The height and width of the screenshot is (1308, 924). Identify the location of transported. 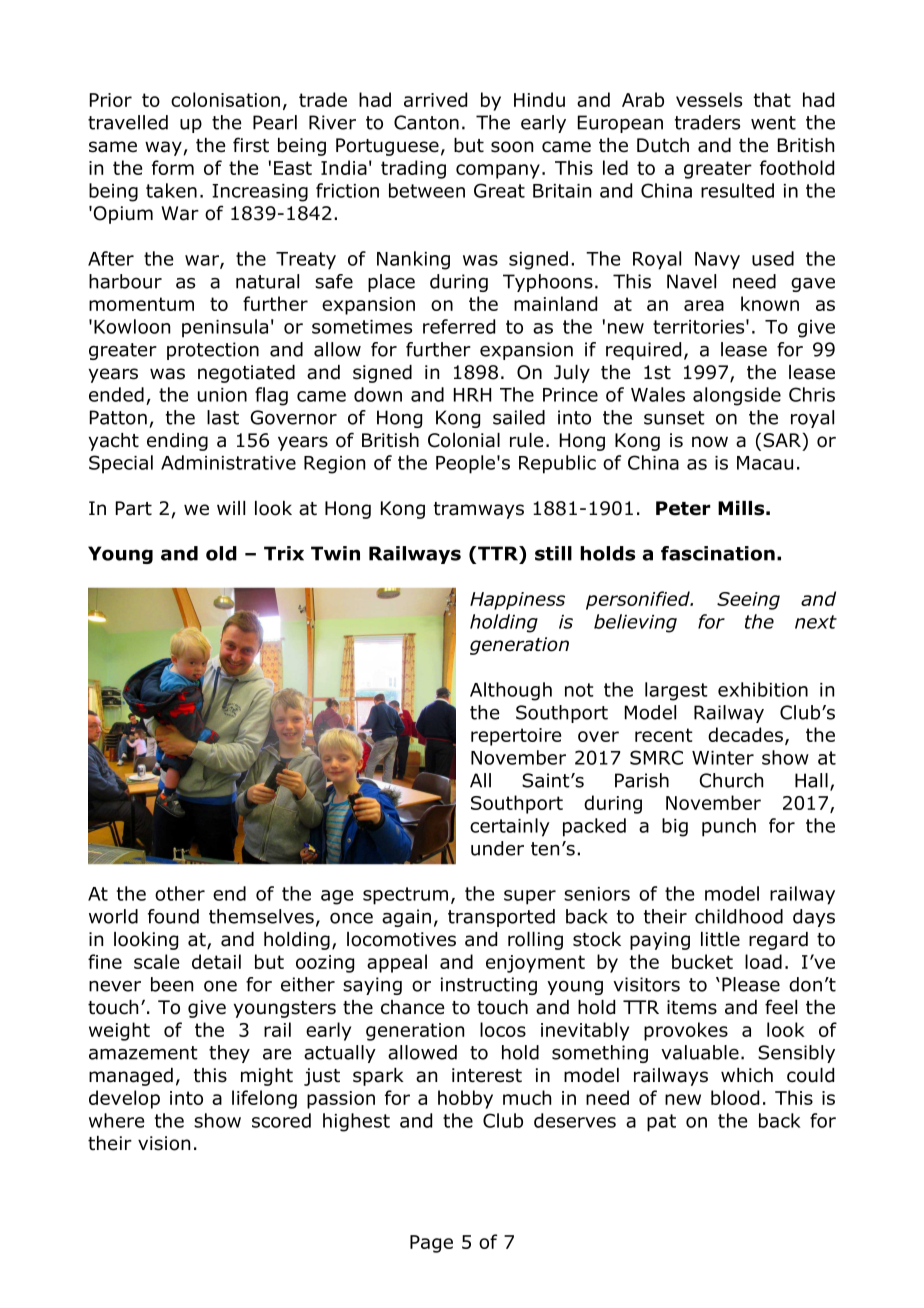
(501, 918).
